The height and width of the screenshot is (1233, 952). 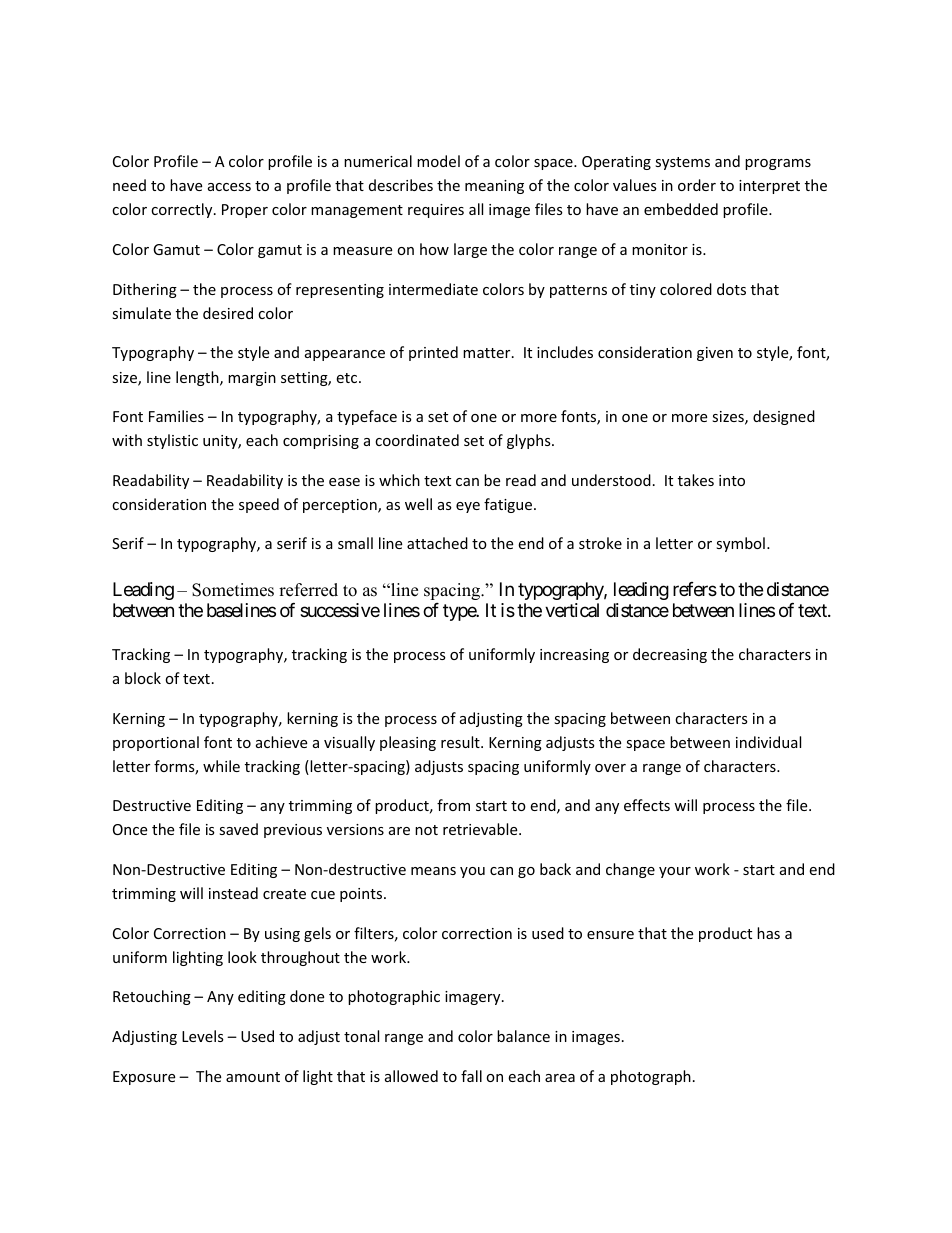 What do you see at coordinates (433, 871) in the screenshot?
I see `means` at bounding box center [433, 871].
